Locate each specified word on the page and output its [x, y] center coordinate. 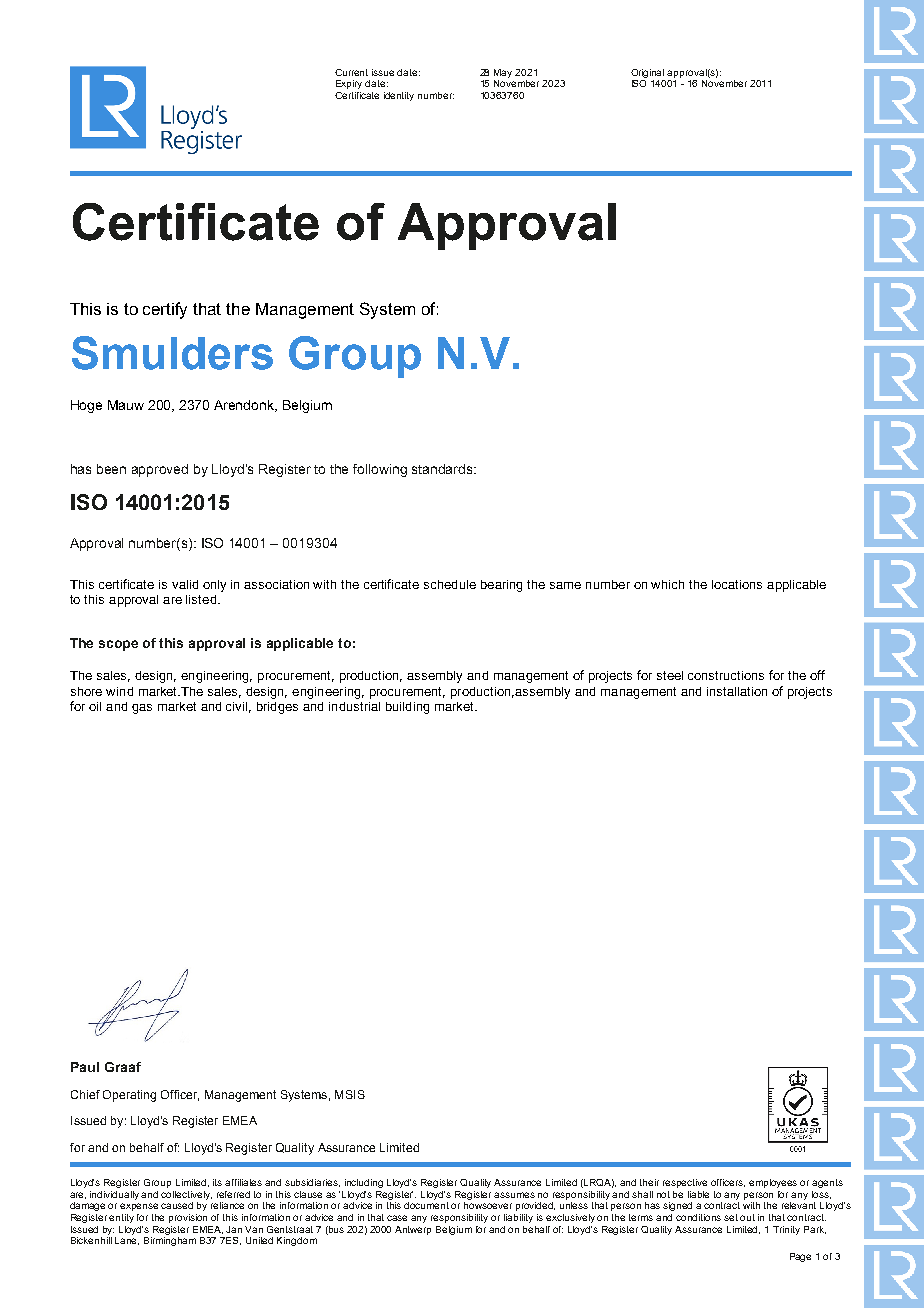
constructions [726, 675]
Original [647, 73]
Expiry [349, 84]
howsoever [488, 1205]
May [503, 73]
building [407, 708]
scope [118, 645]
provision [188, 1218]
